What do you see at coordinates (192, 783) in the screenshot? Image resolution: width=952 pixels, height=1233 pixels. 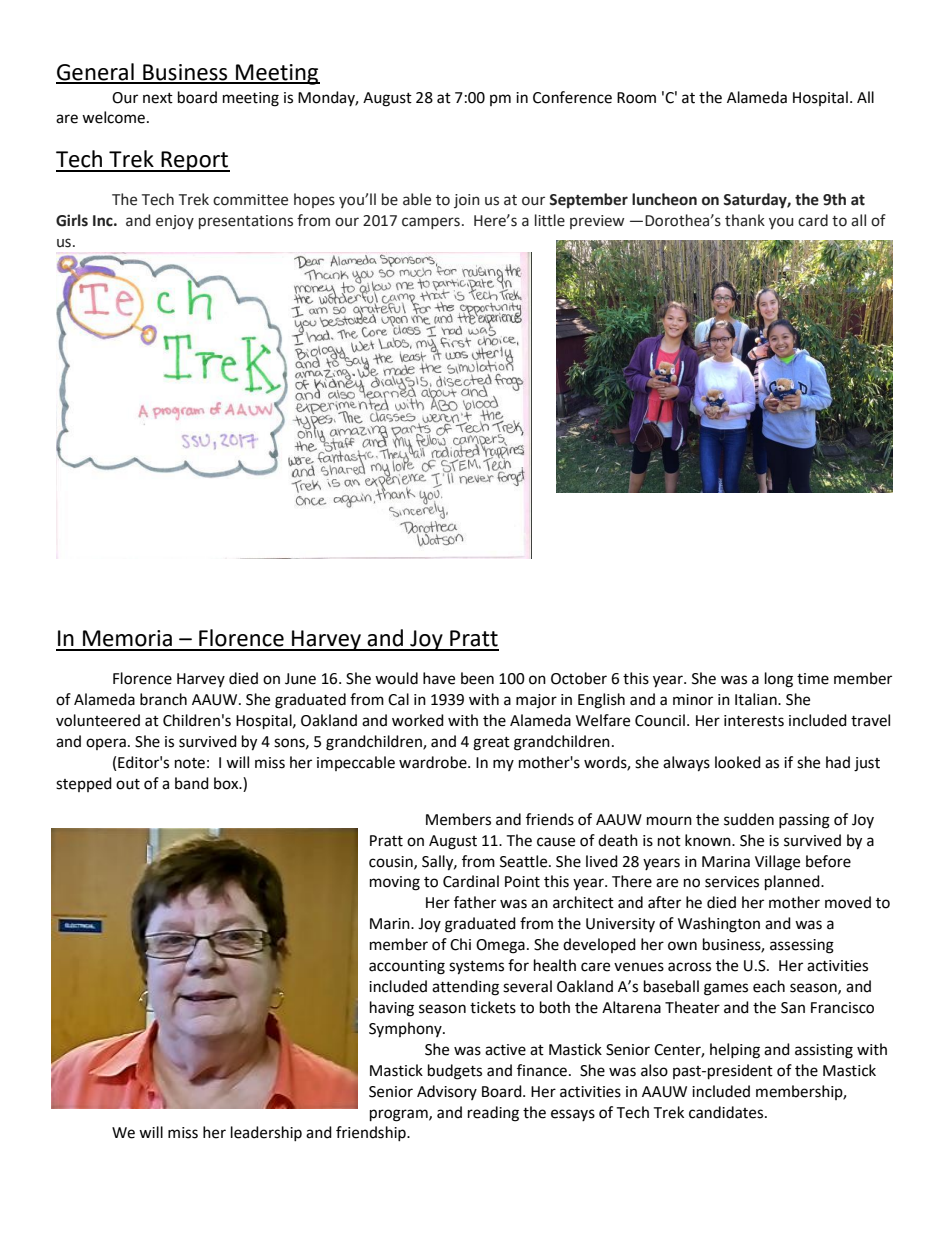 I see `band` at bounding box center [192, 783].
